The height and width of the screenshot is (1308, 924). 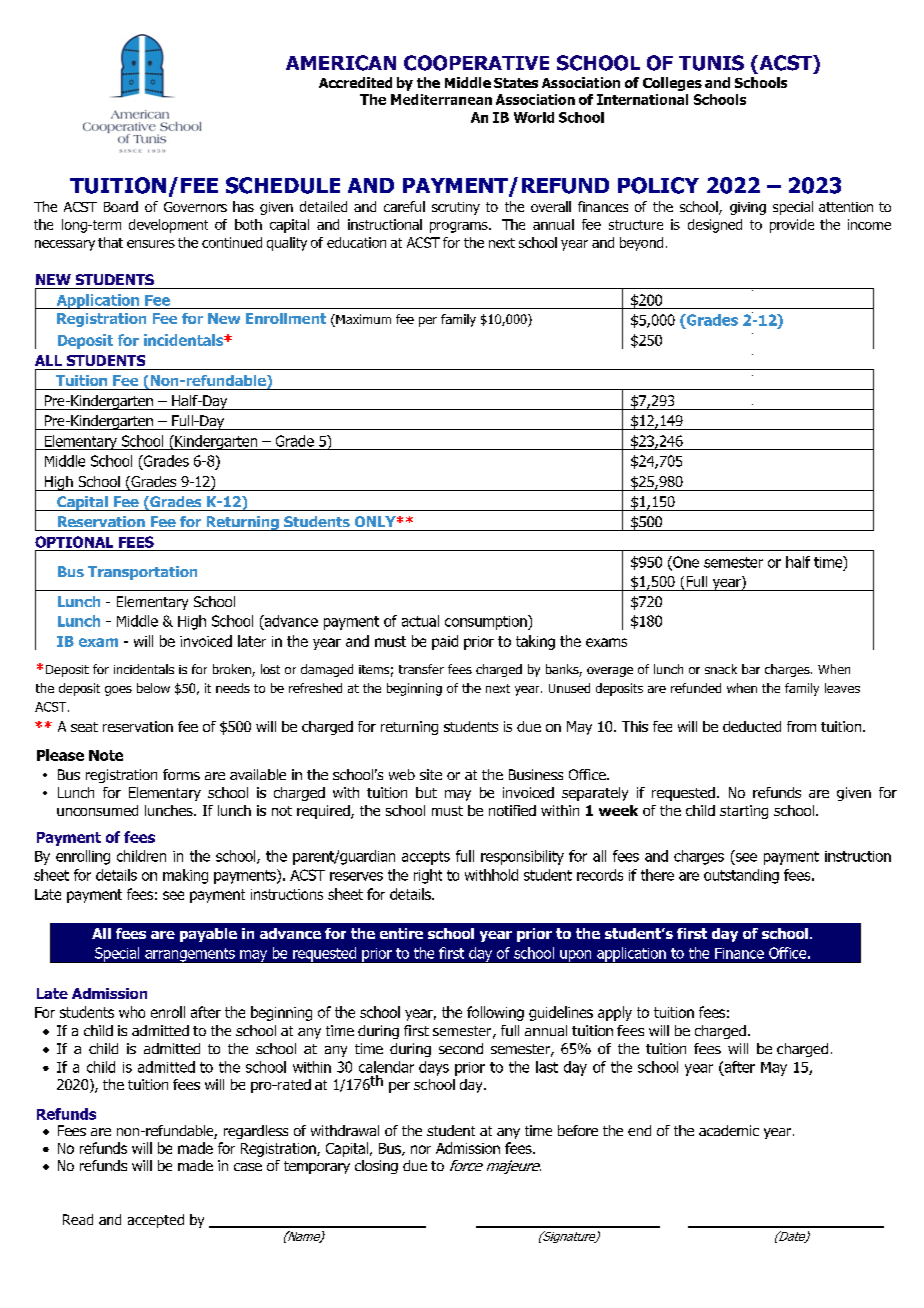 I want to click on paid, so click(x=445, y=642).
